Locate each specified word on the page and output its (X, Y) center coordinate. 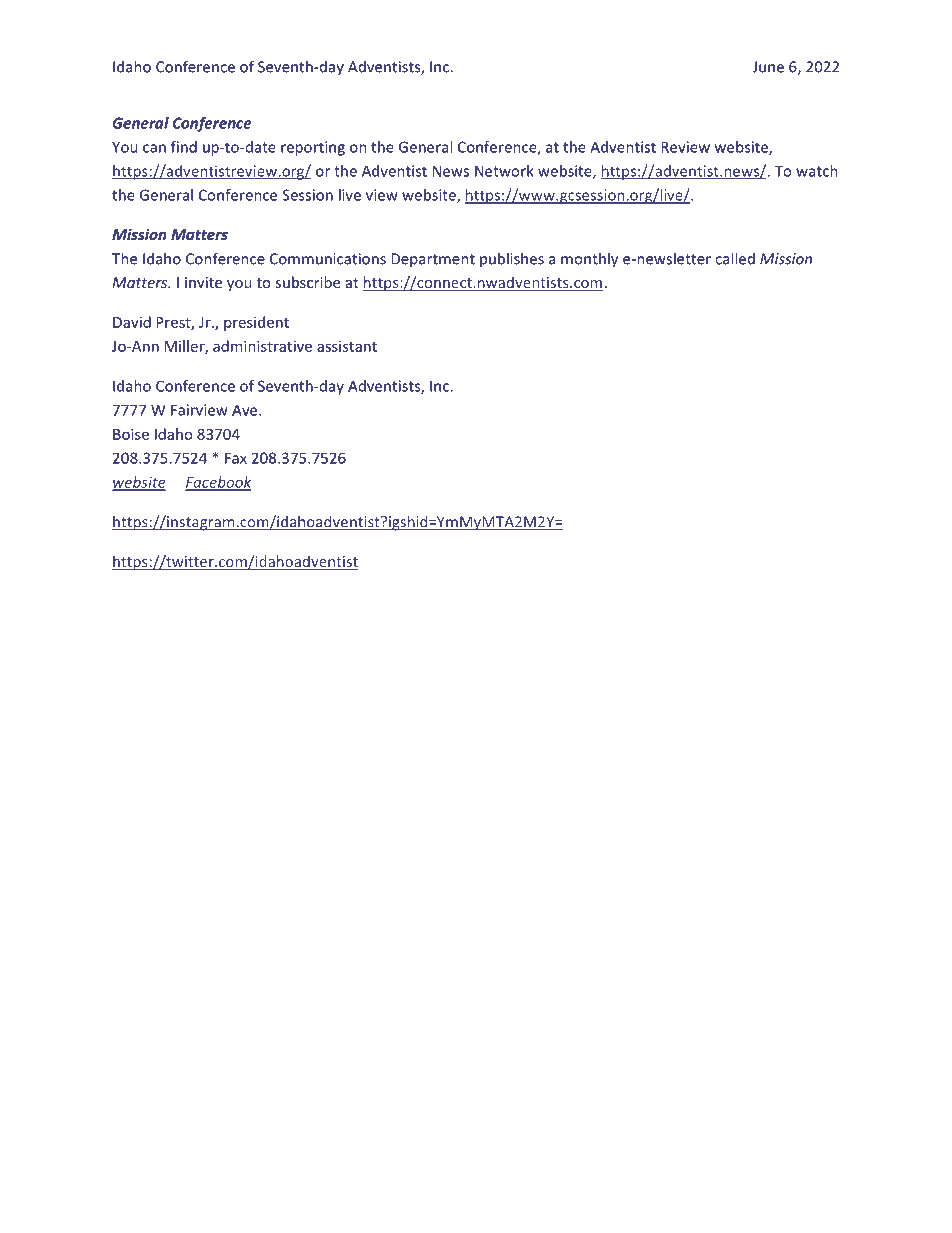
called (735, 258)
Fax (236, 458)
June (768, 67)
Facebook (218, 483)
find (184, 147)
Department (433, 260)
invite (203, 282)
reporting (313, 148)
